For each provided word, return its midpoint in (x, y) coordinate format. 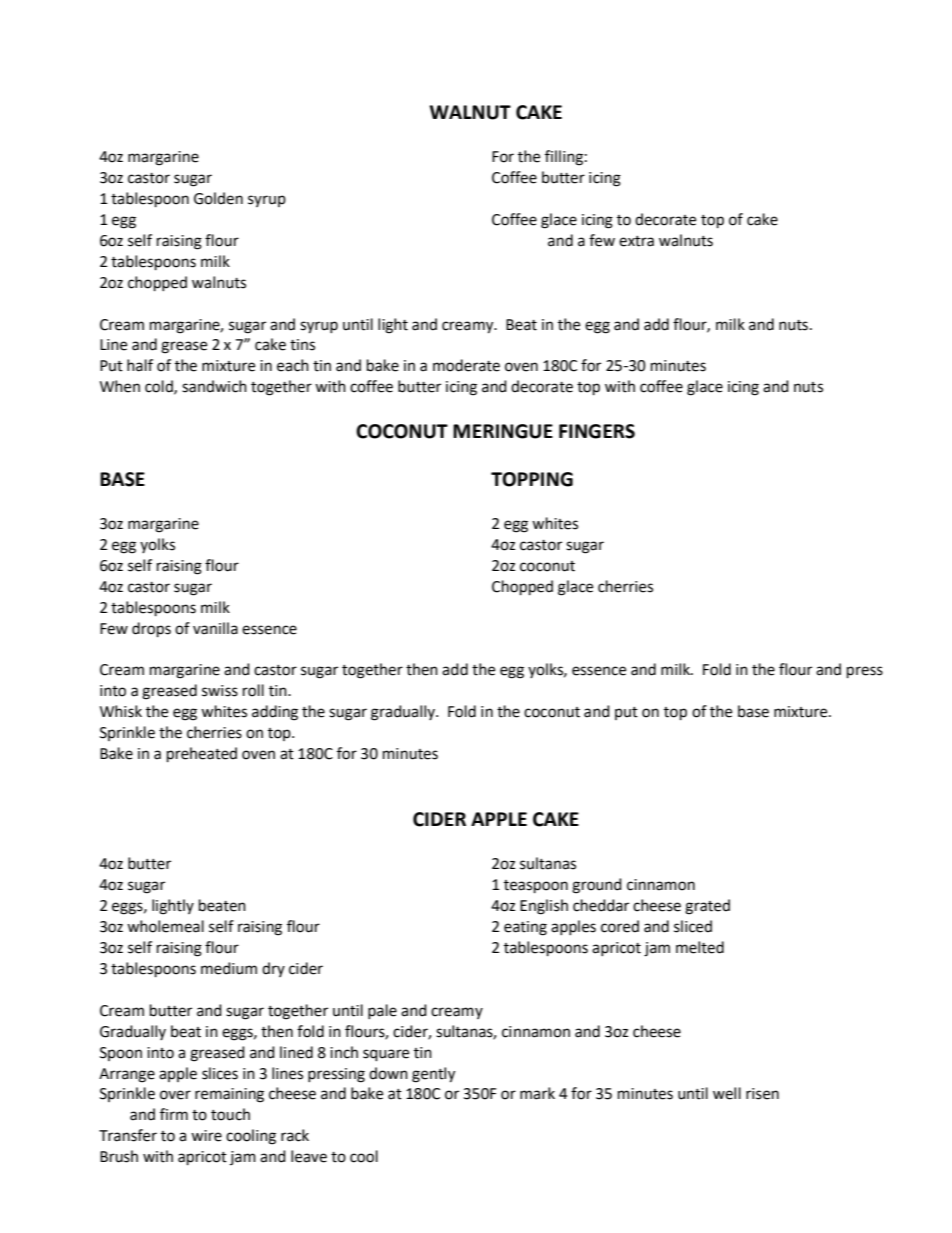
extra (636, 241)
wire (206, 1136)
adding (275, 713)
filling (564, 158)
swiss (220, 691)
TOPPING (532, 479)
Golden (218, 198)
